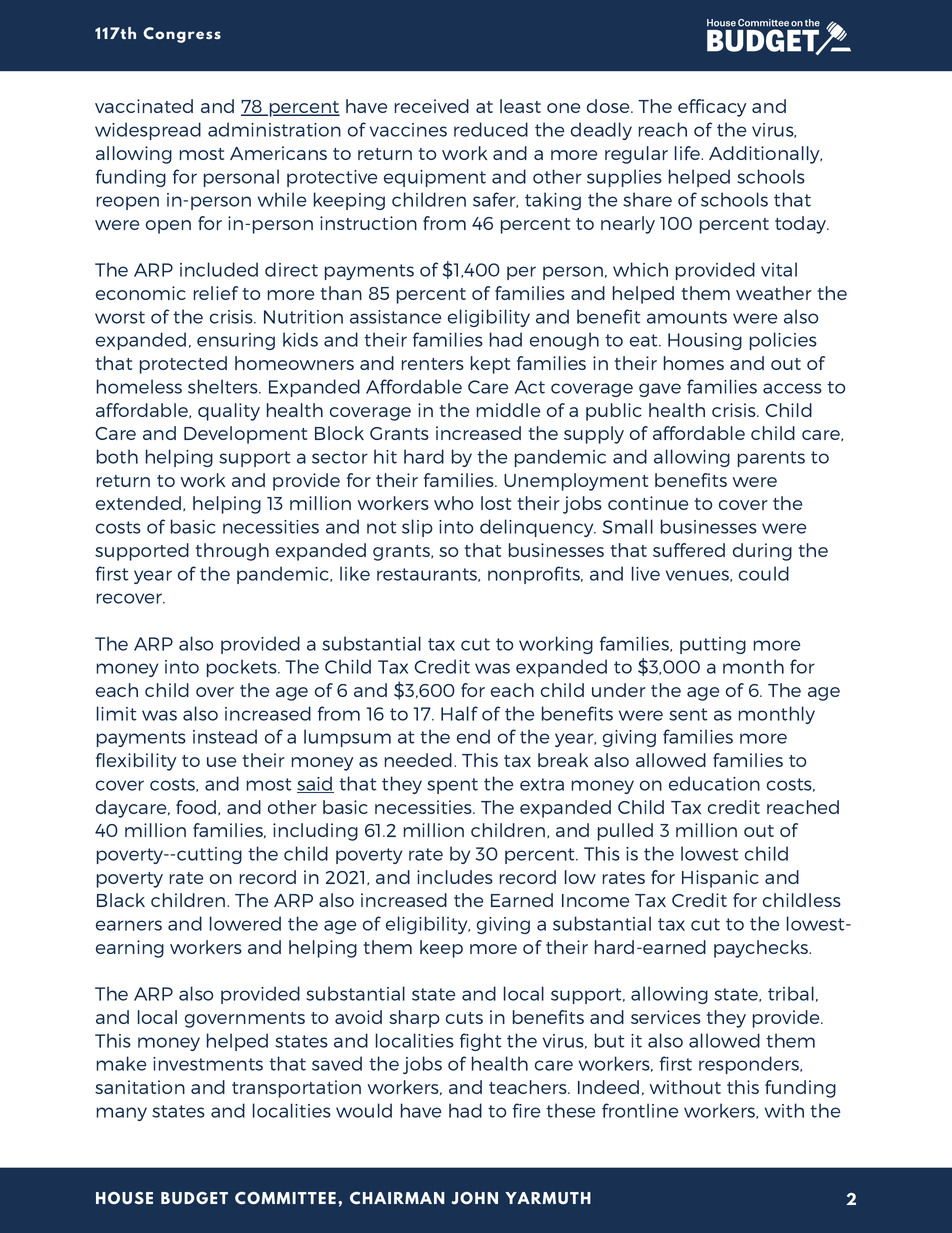 The height and width of the document is (1233, 952). Describe the element at coordinates (208, 1064) in the document. I see `investments` at that location.
